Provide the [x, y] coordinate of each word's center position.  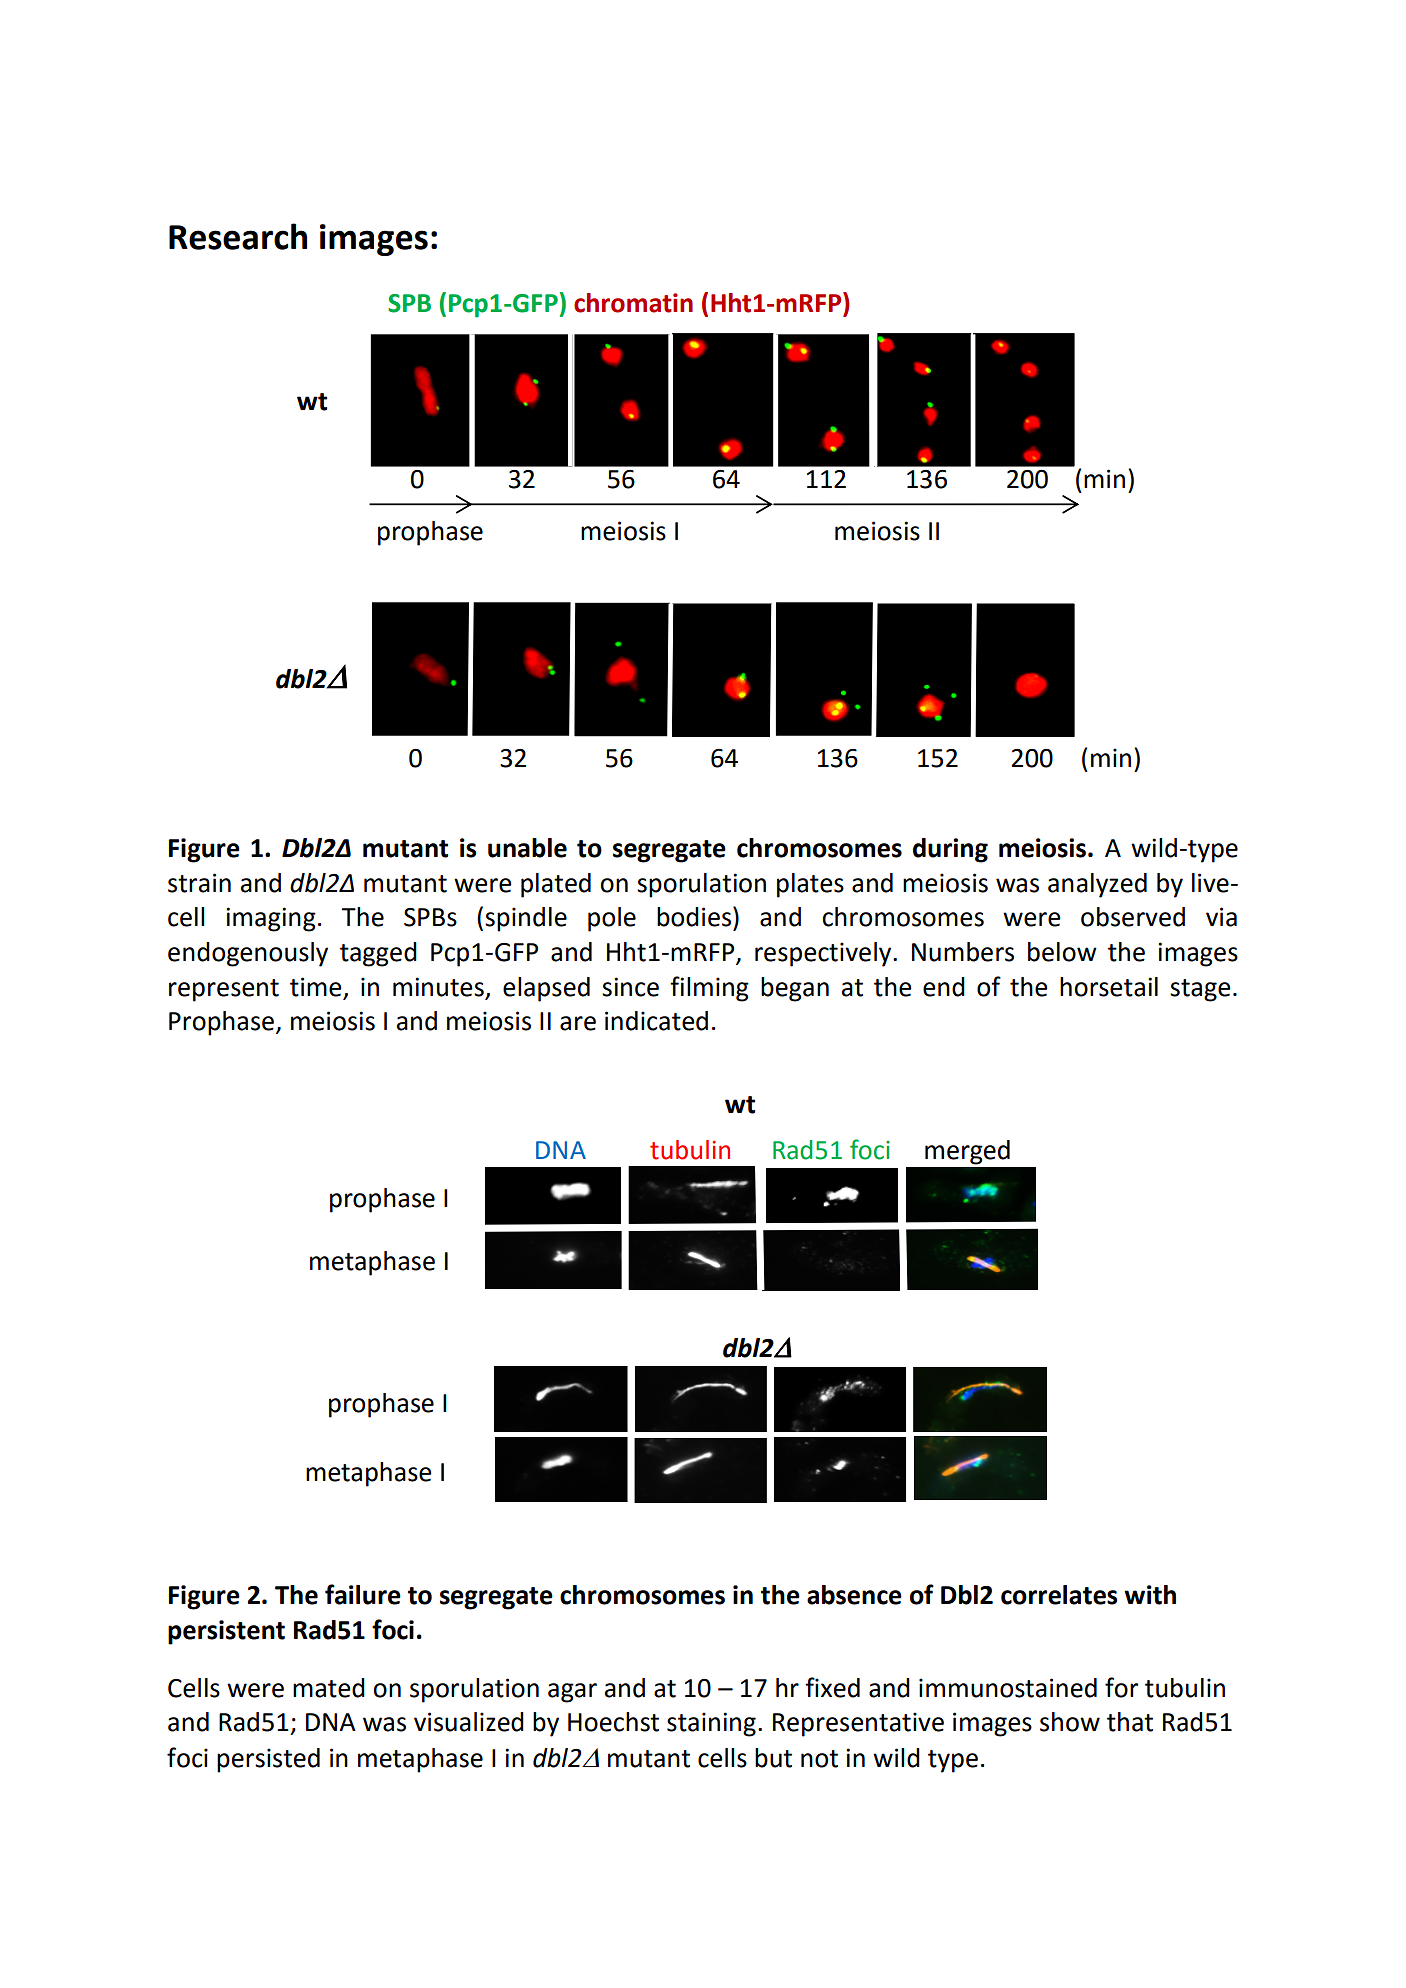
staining [711, 1724]
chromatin [633, 303]
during [950, 850]
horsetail [1109, 987]
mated [329, 1688]
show [1070, 1722]
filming [709, 989]
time [316, 987]
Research [238, 236]
